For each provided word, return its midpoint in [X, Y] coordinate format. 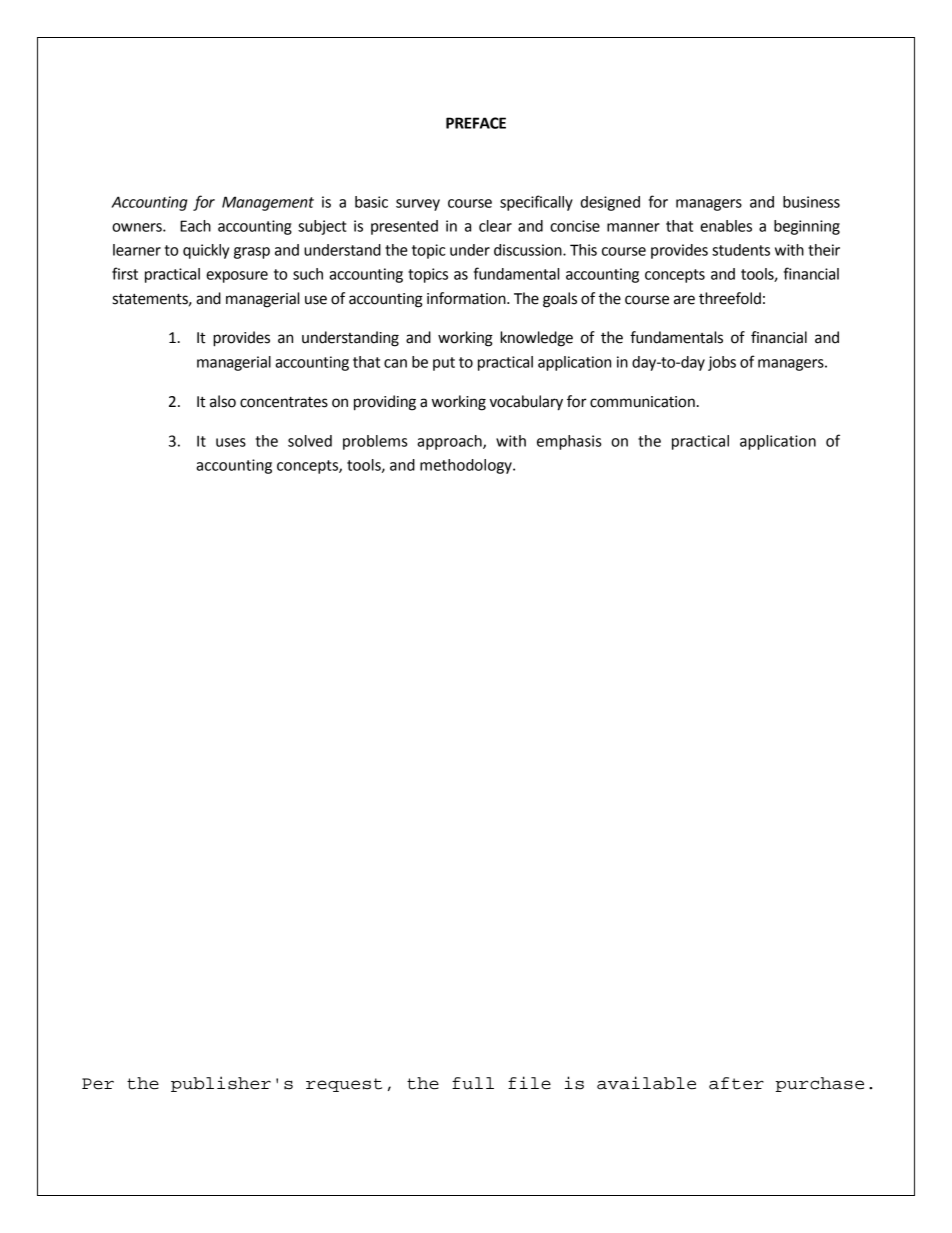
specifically [536, 203]
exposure [237, 277]
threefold [730, 298]
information [467, 298]
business [811, 202]
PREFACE [476, 123]
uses [231, 442]
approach [450, 442]
